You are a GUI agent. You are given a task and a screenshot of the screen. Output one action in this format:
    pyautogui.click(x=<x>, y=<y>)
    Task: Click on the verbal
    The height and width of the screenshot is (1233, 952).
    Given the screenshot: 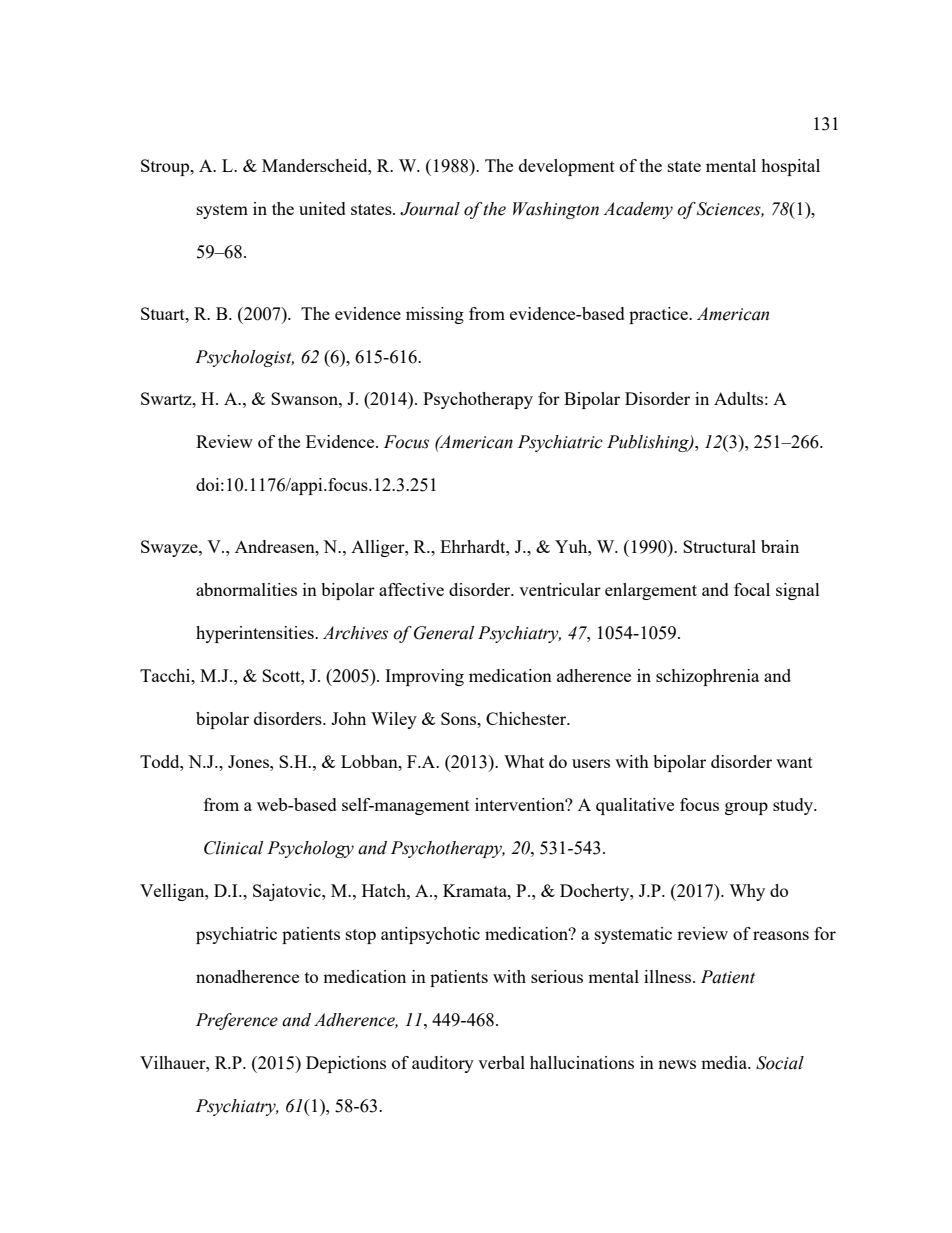 What is the action you would take?
    pyautogui.click(x=501, y=1062)
